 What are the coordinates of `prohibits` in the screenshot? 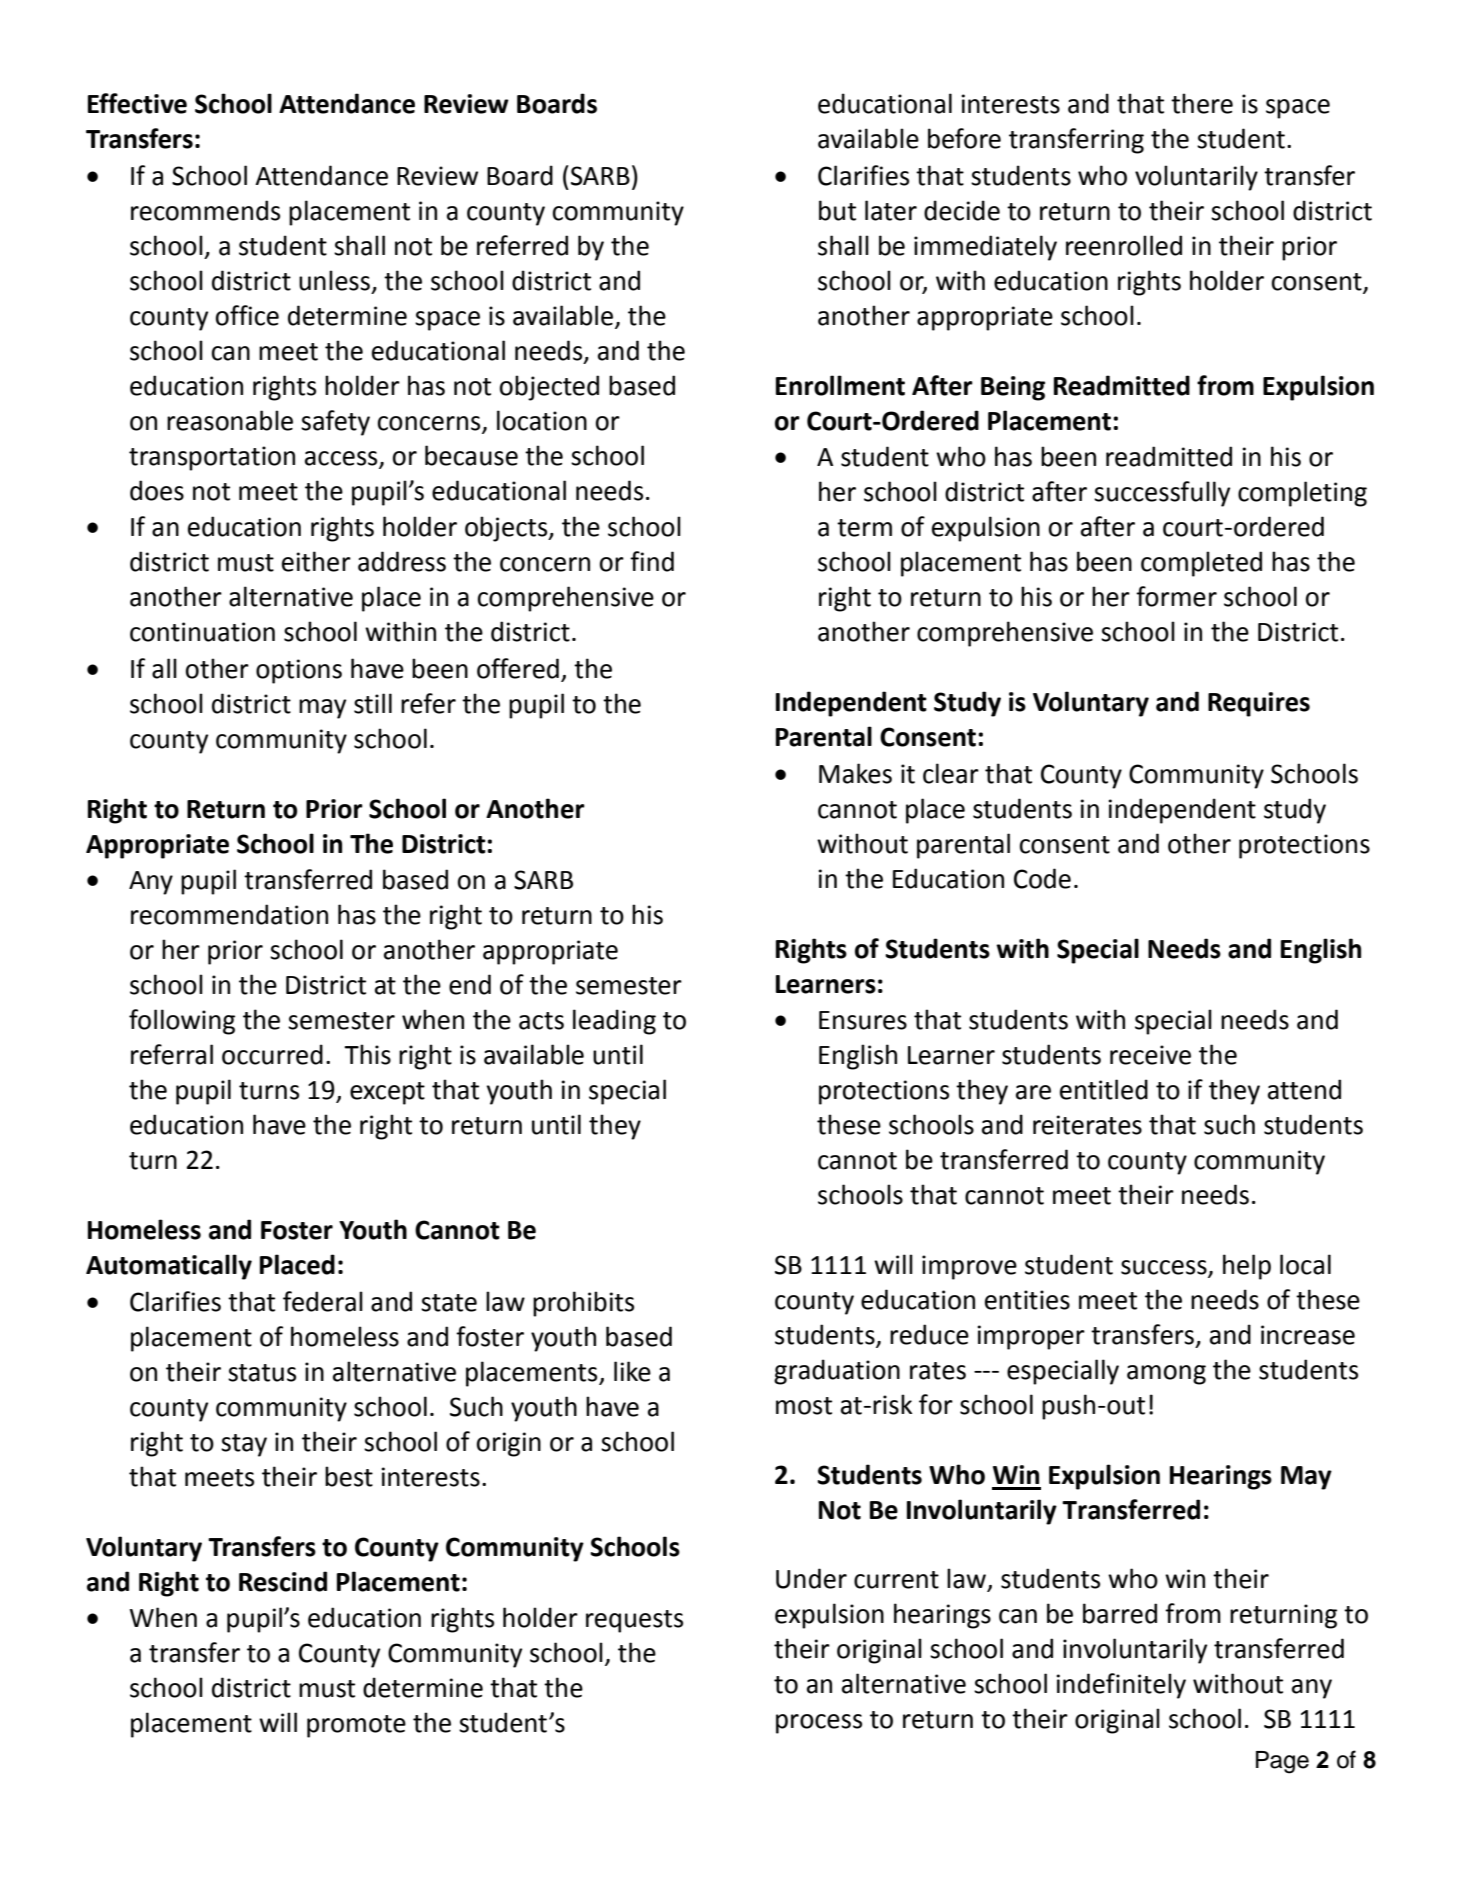 It's located at (583, 1304).
